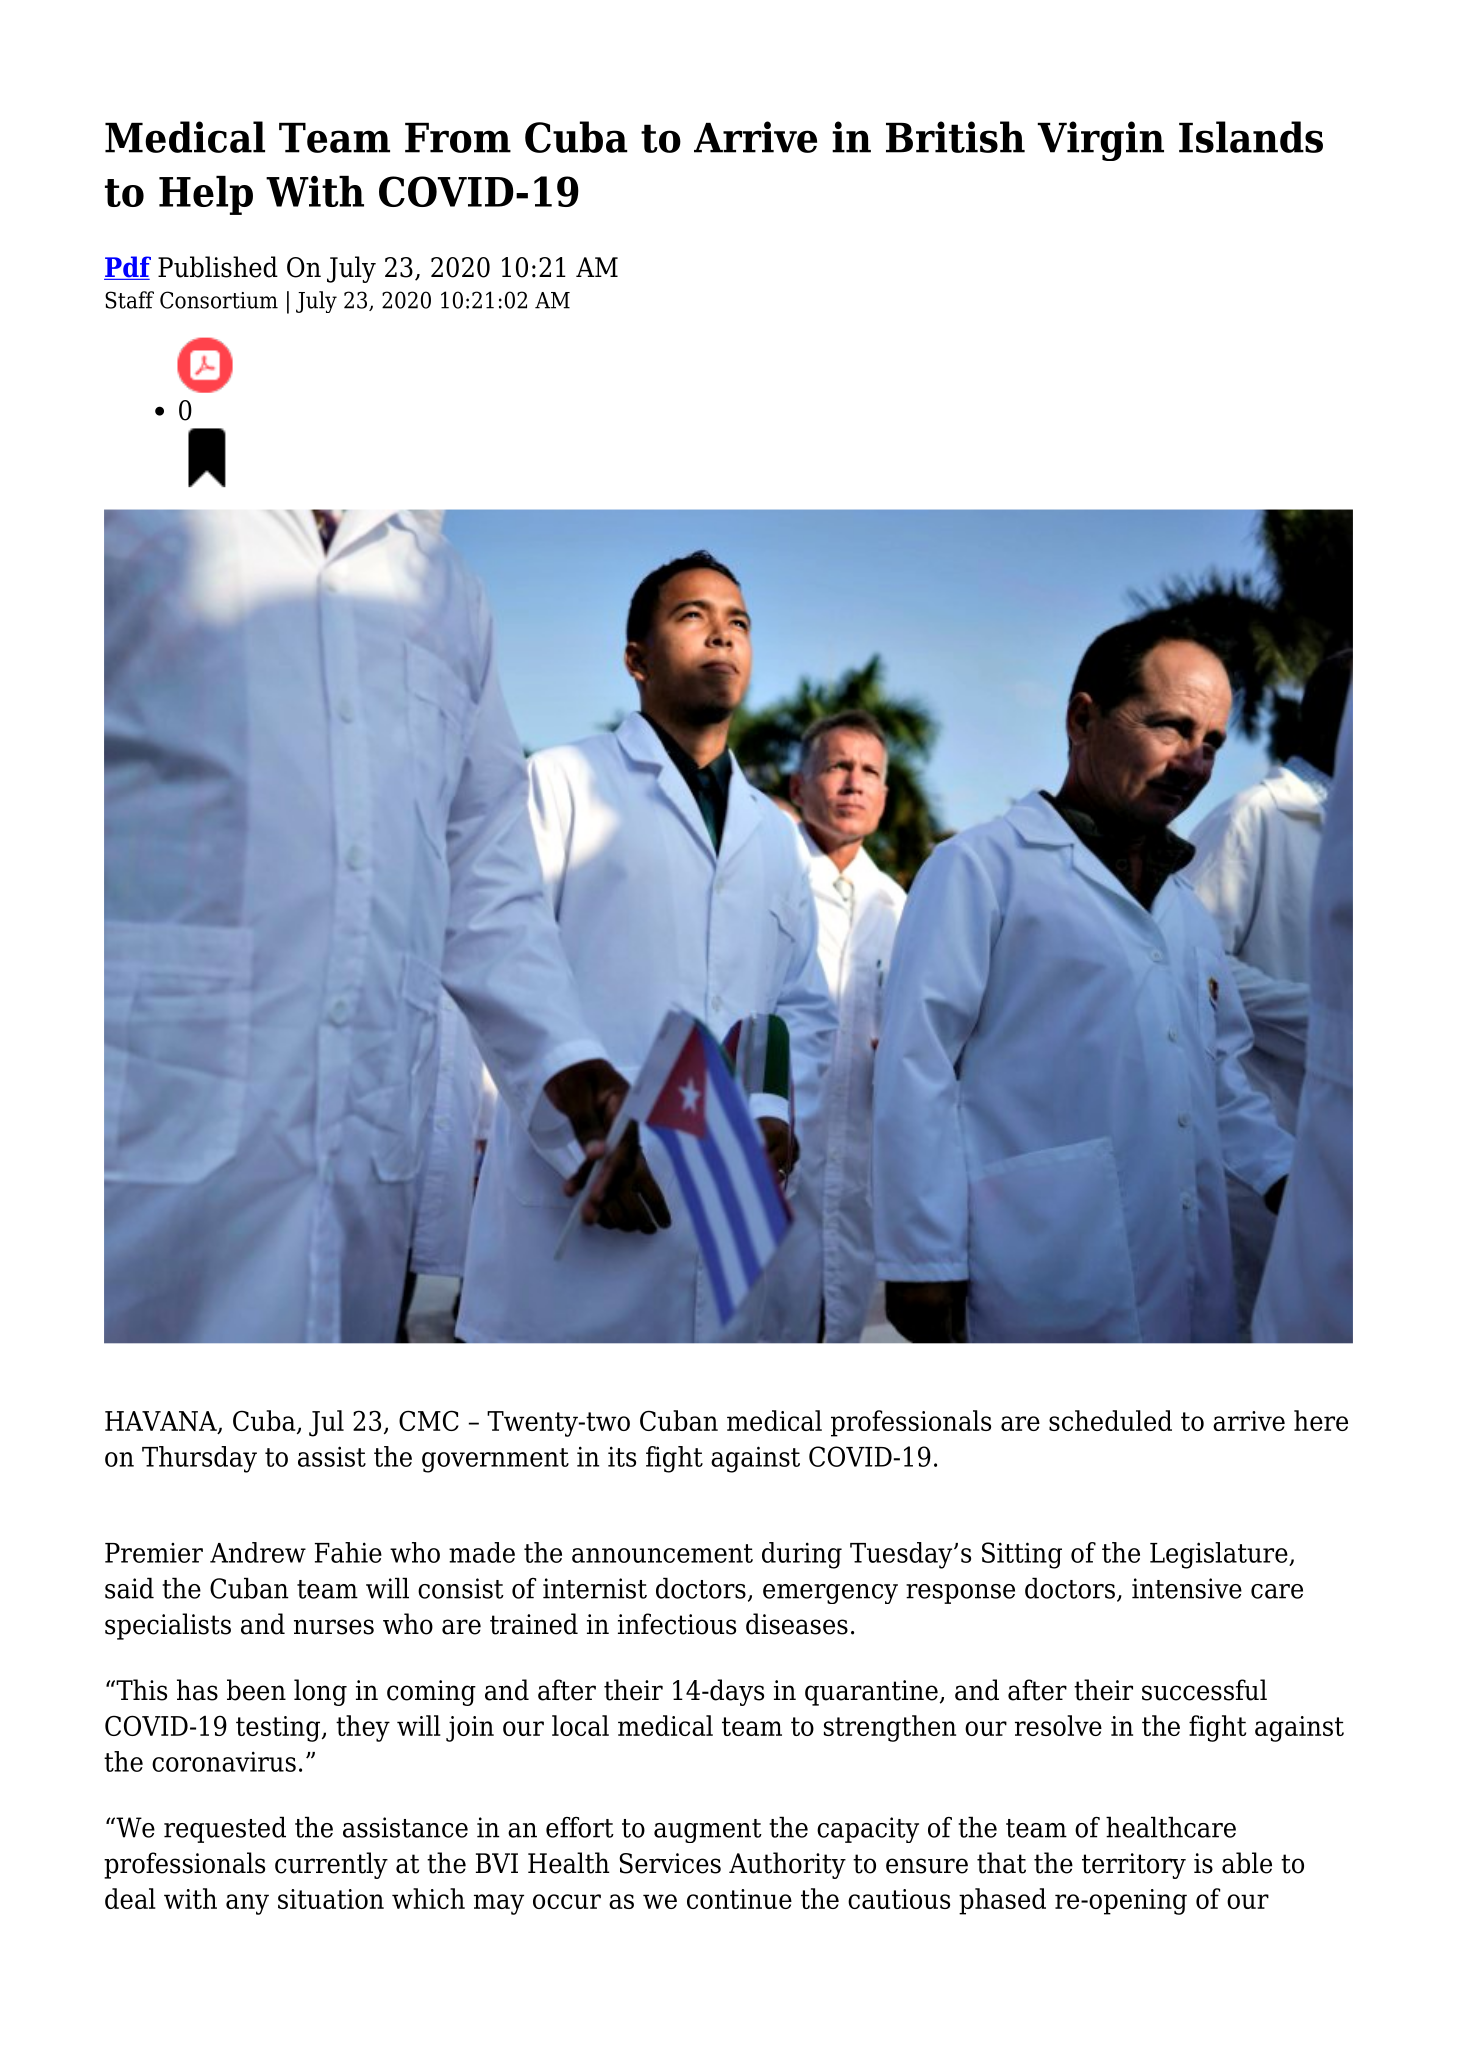 The image size is (1457, 2061). What do you see at coordinates (708, 1831) in the document?
I see `augment` at bounding box center [708, 1831].
